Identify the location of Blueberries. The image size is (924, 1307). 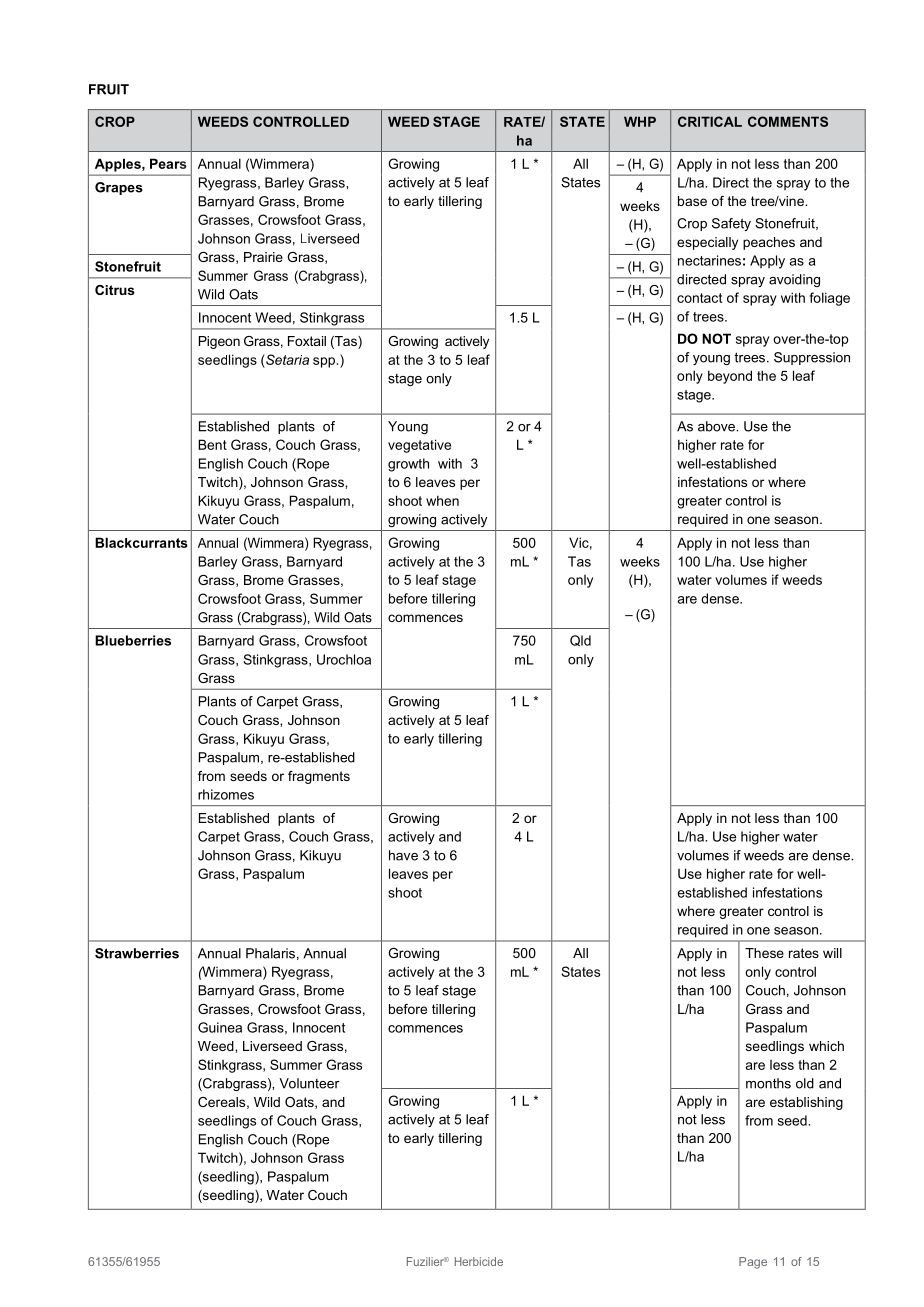
(133, 640).
